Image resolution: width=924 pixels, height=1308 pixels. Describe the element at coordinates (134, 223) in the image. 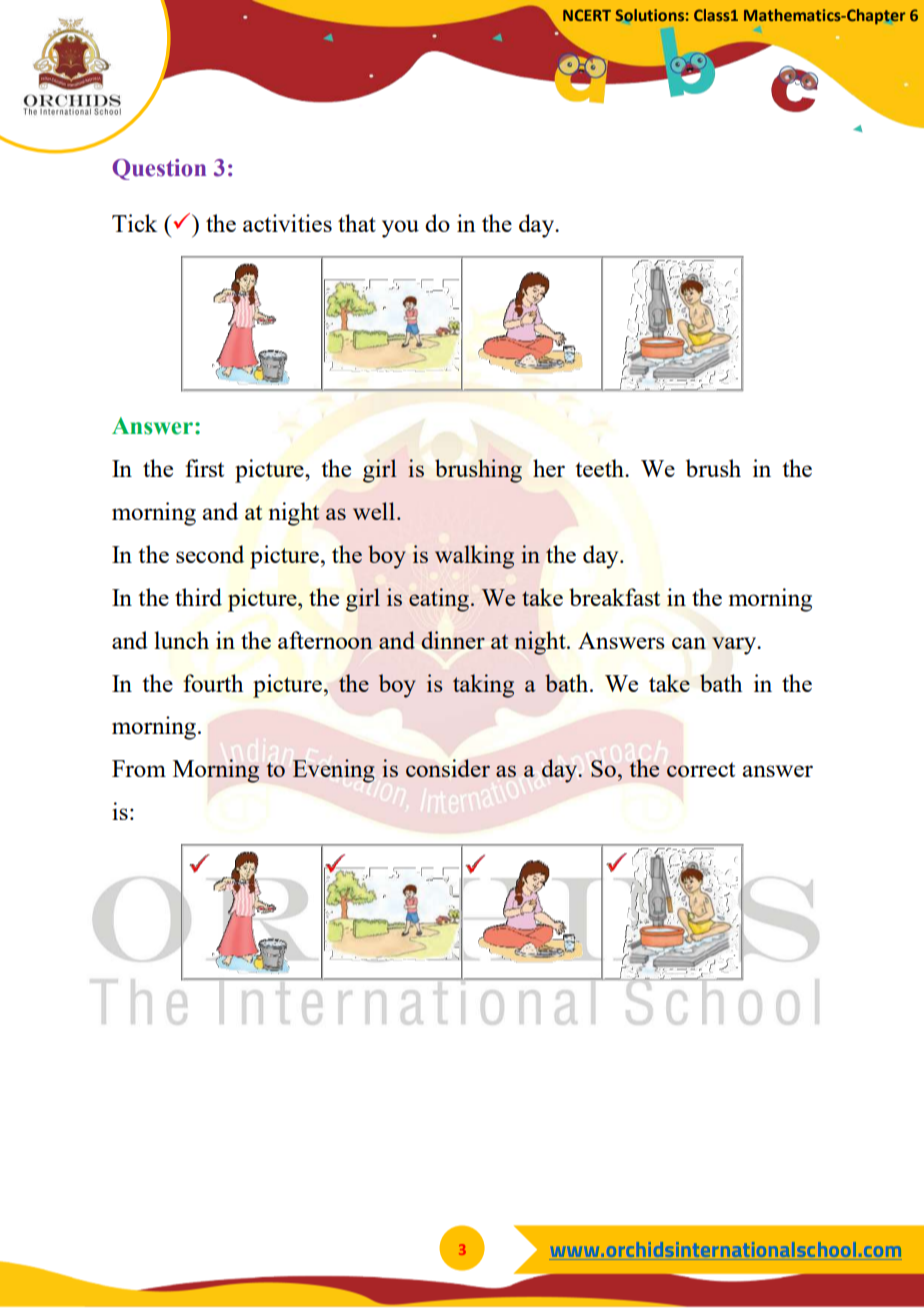

I see `Tick` at that location.
